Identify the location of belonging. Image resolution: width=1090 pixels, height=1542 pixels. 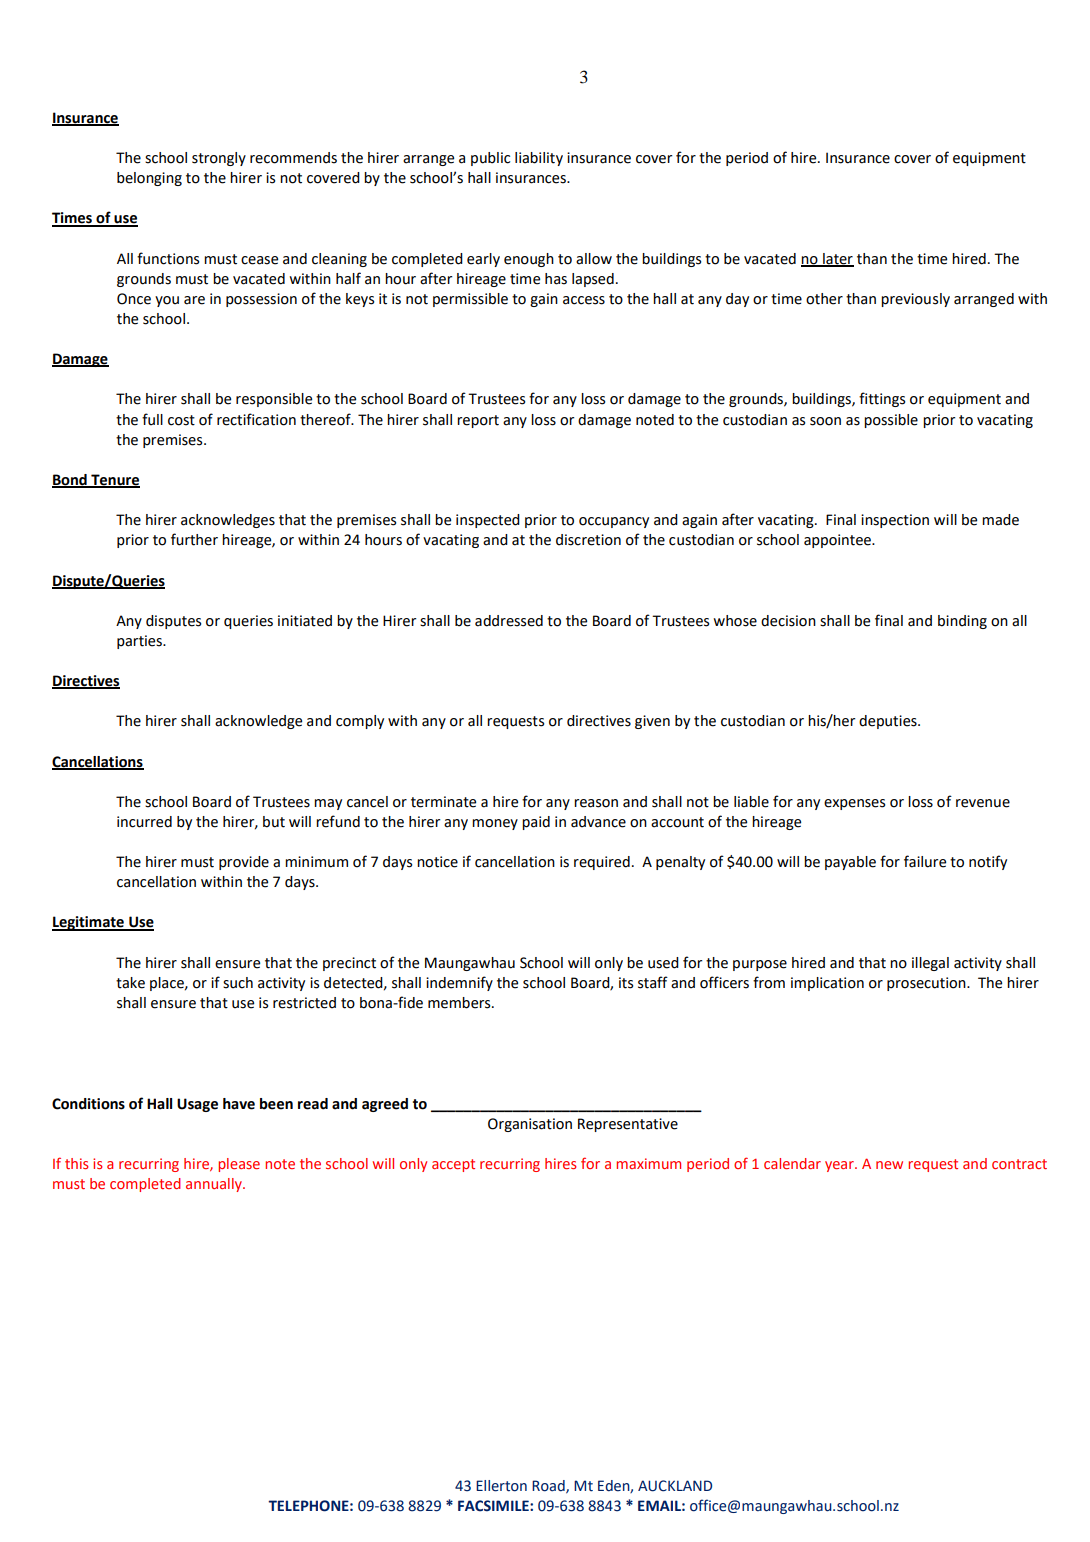
(149, 179).
